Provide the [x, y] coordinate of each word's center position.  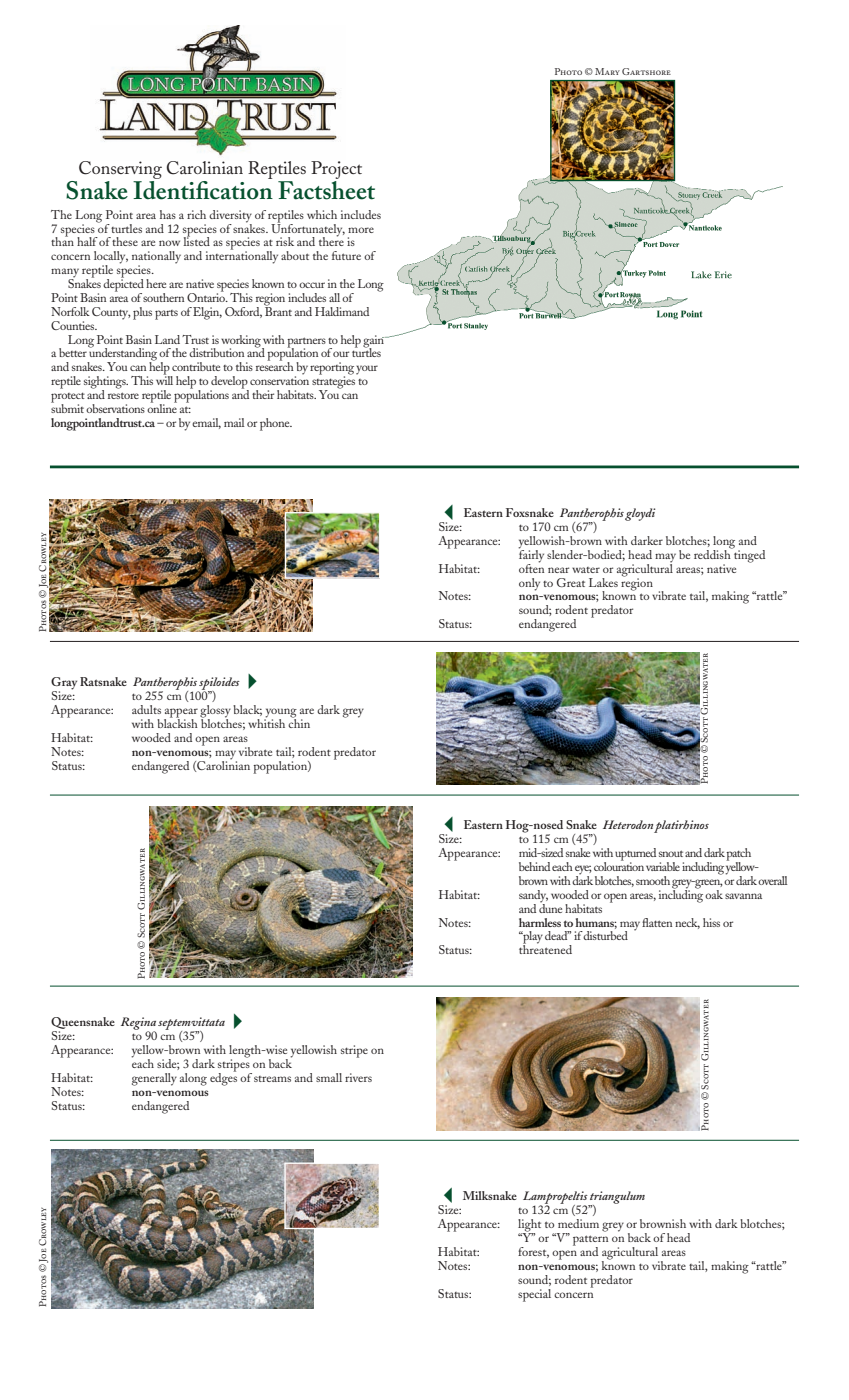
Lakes [603, 582]
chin [299, 722]
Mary [607, 71]
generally [154, 1079]
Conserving [120, 171]
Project [336, 171]
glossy [215, 712]
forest [533, 1252]
